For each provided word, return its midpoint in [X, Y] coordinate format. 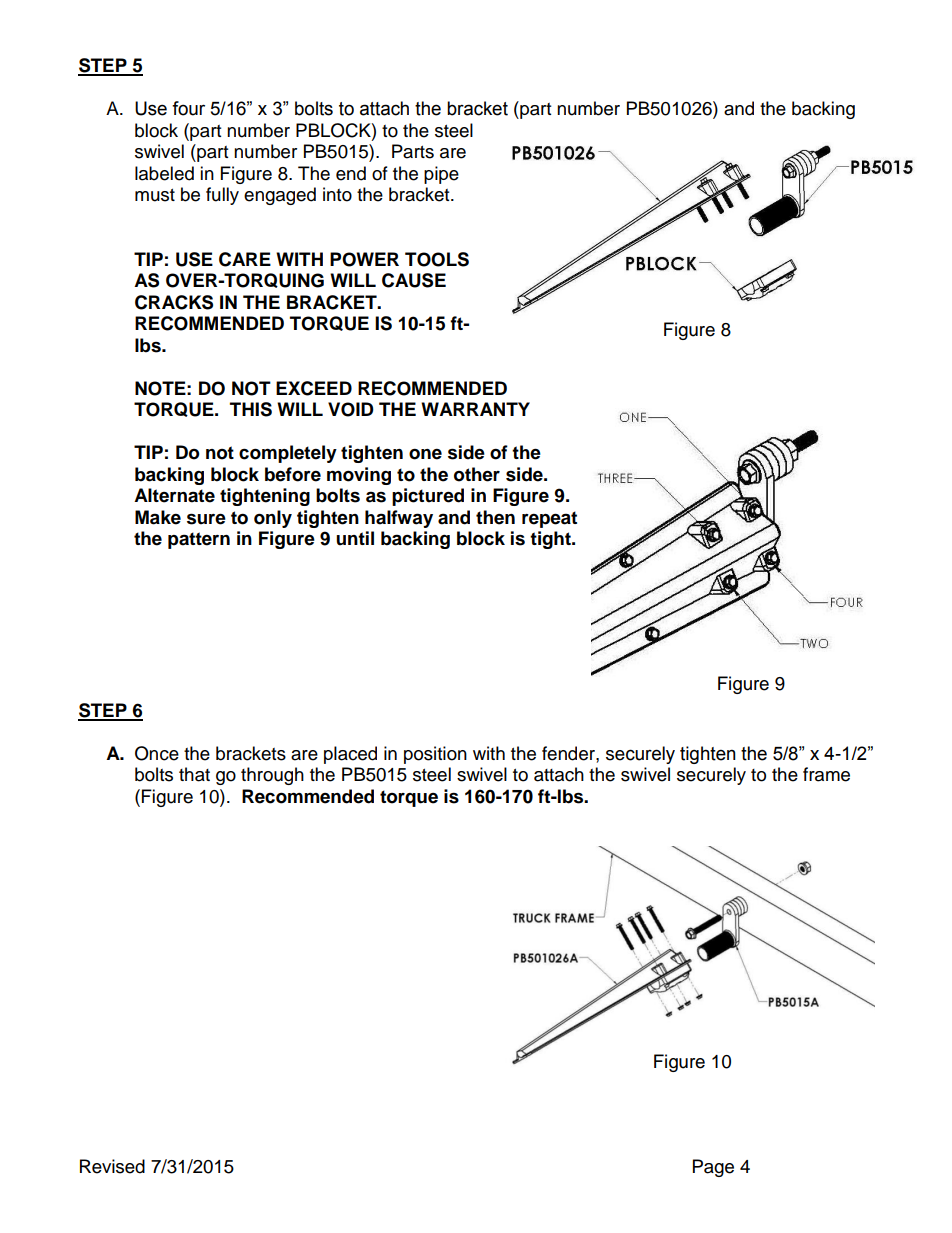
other [477, 474]
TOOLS [437, 259]
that [194, 774]
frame [826, 774]
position [435, 755]
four [188, 108]
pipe [441, 175]
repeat [549, 519]
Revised [112, 1166]
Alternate [174, 495]
